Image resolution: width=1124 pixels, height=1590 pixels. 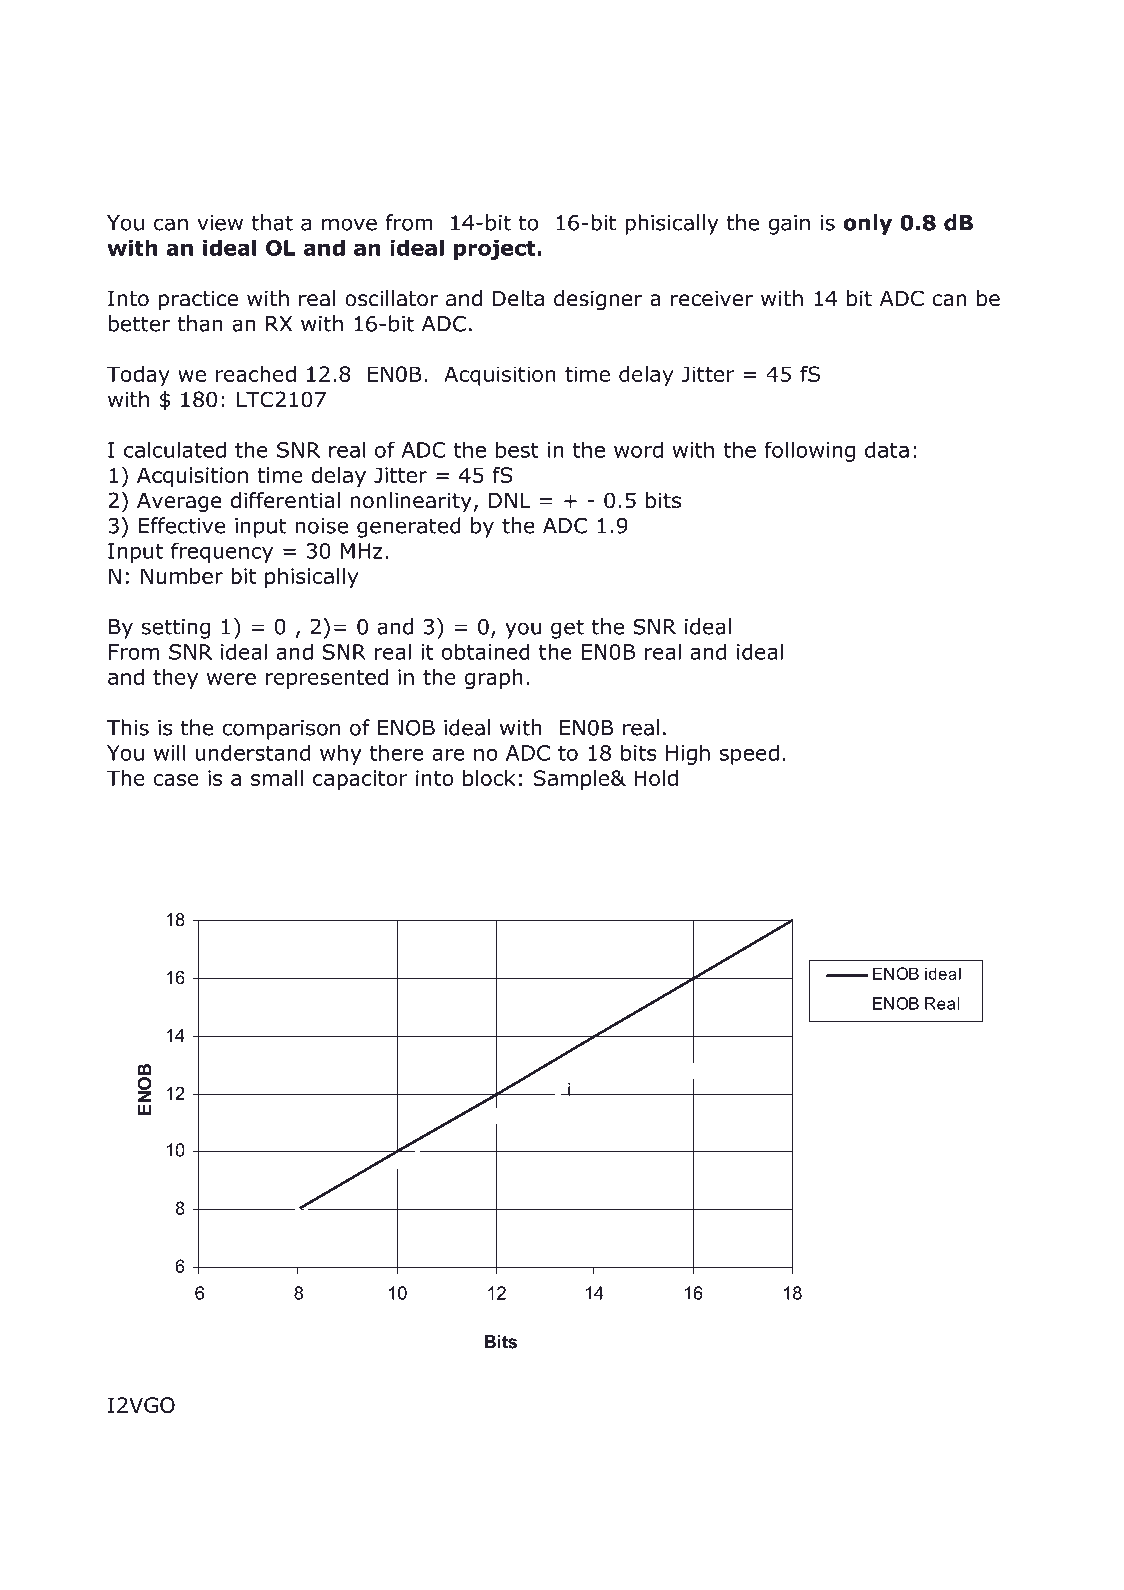 I want to click on Average, so click(x=179, y=503).
